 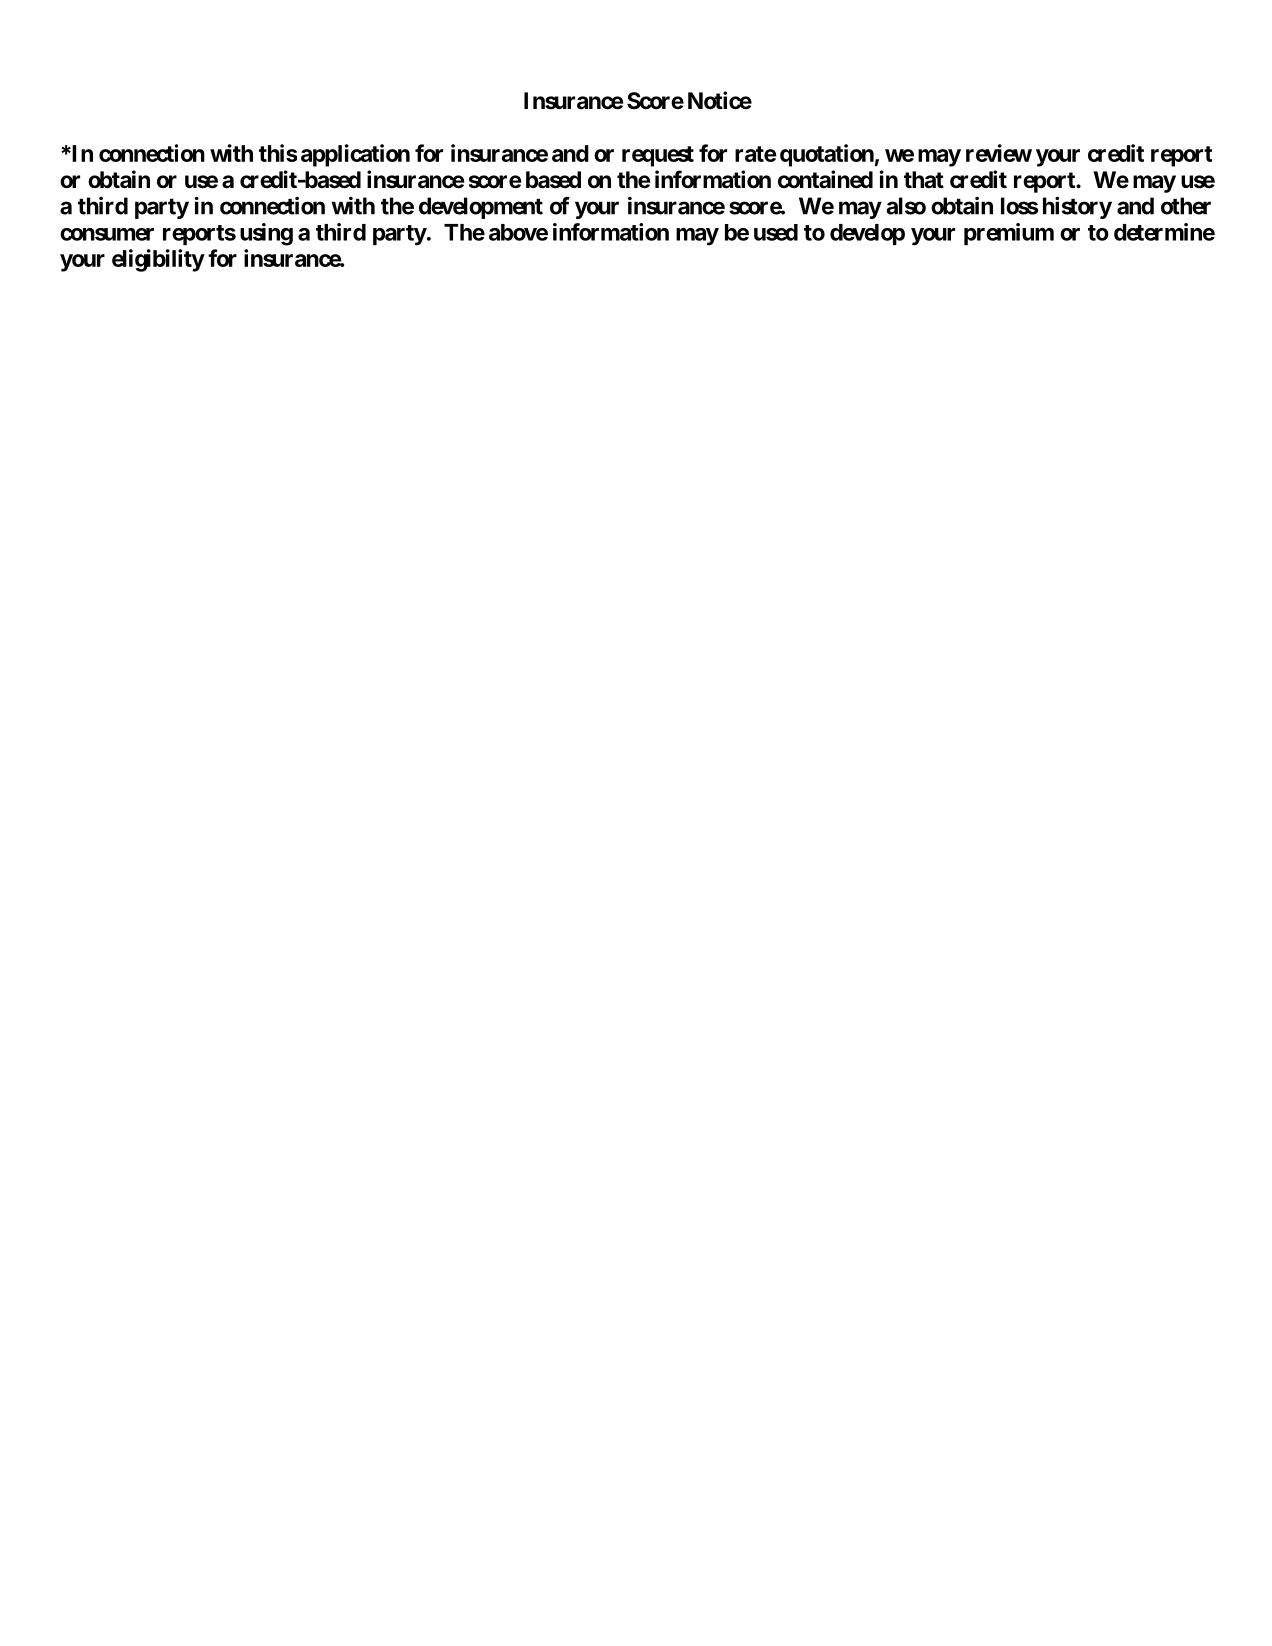 What do you see at coordinates (776, 232) in the document?
I see `used` at bounding box center [776, 232].
